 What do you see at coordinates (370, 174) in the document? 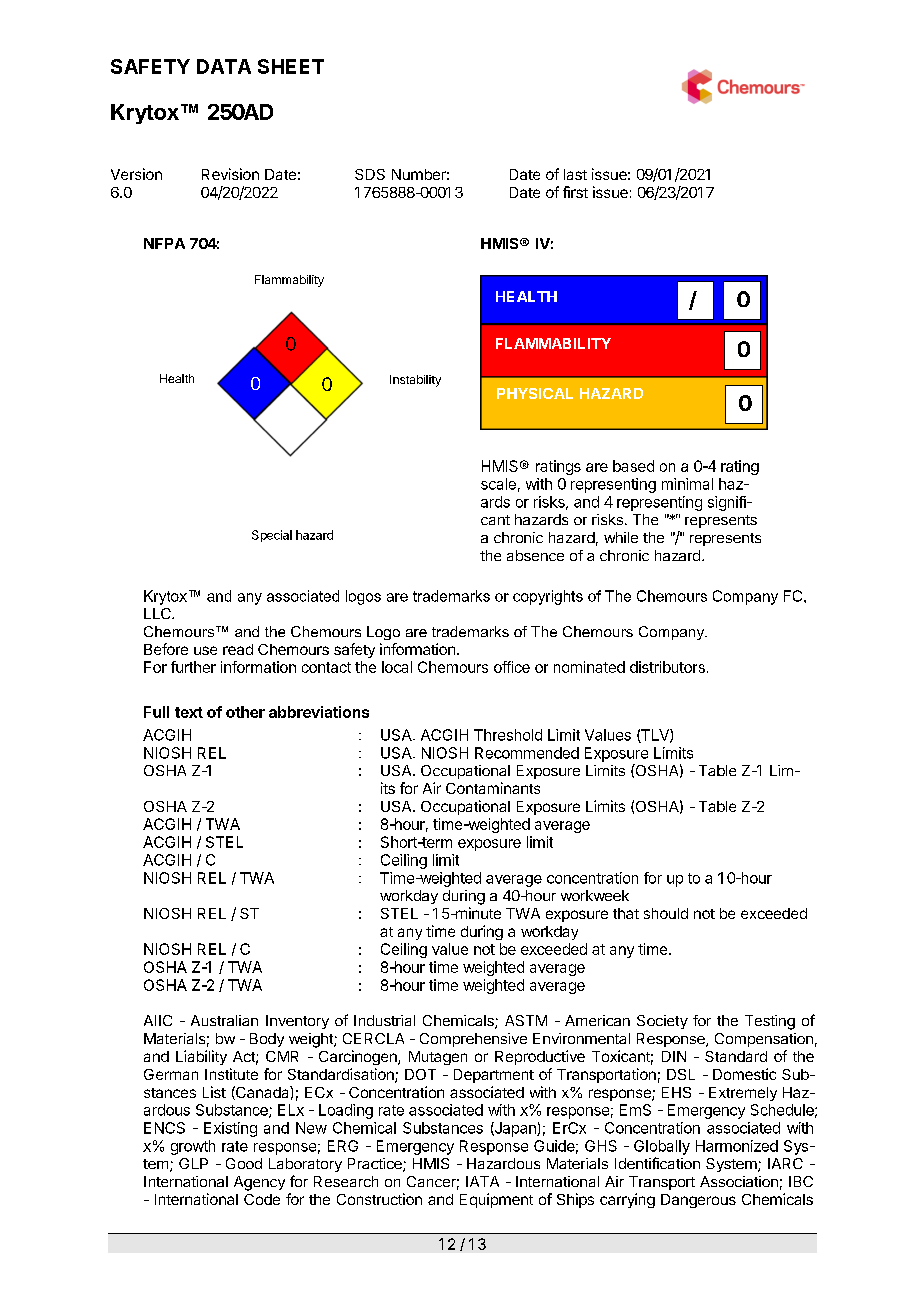
I see `SDS` at bounding box center [370, 174].
